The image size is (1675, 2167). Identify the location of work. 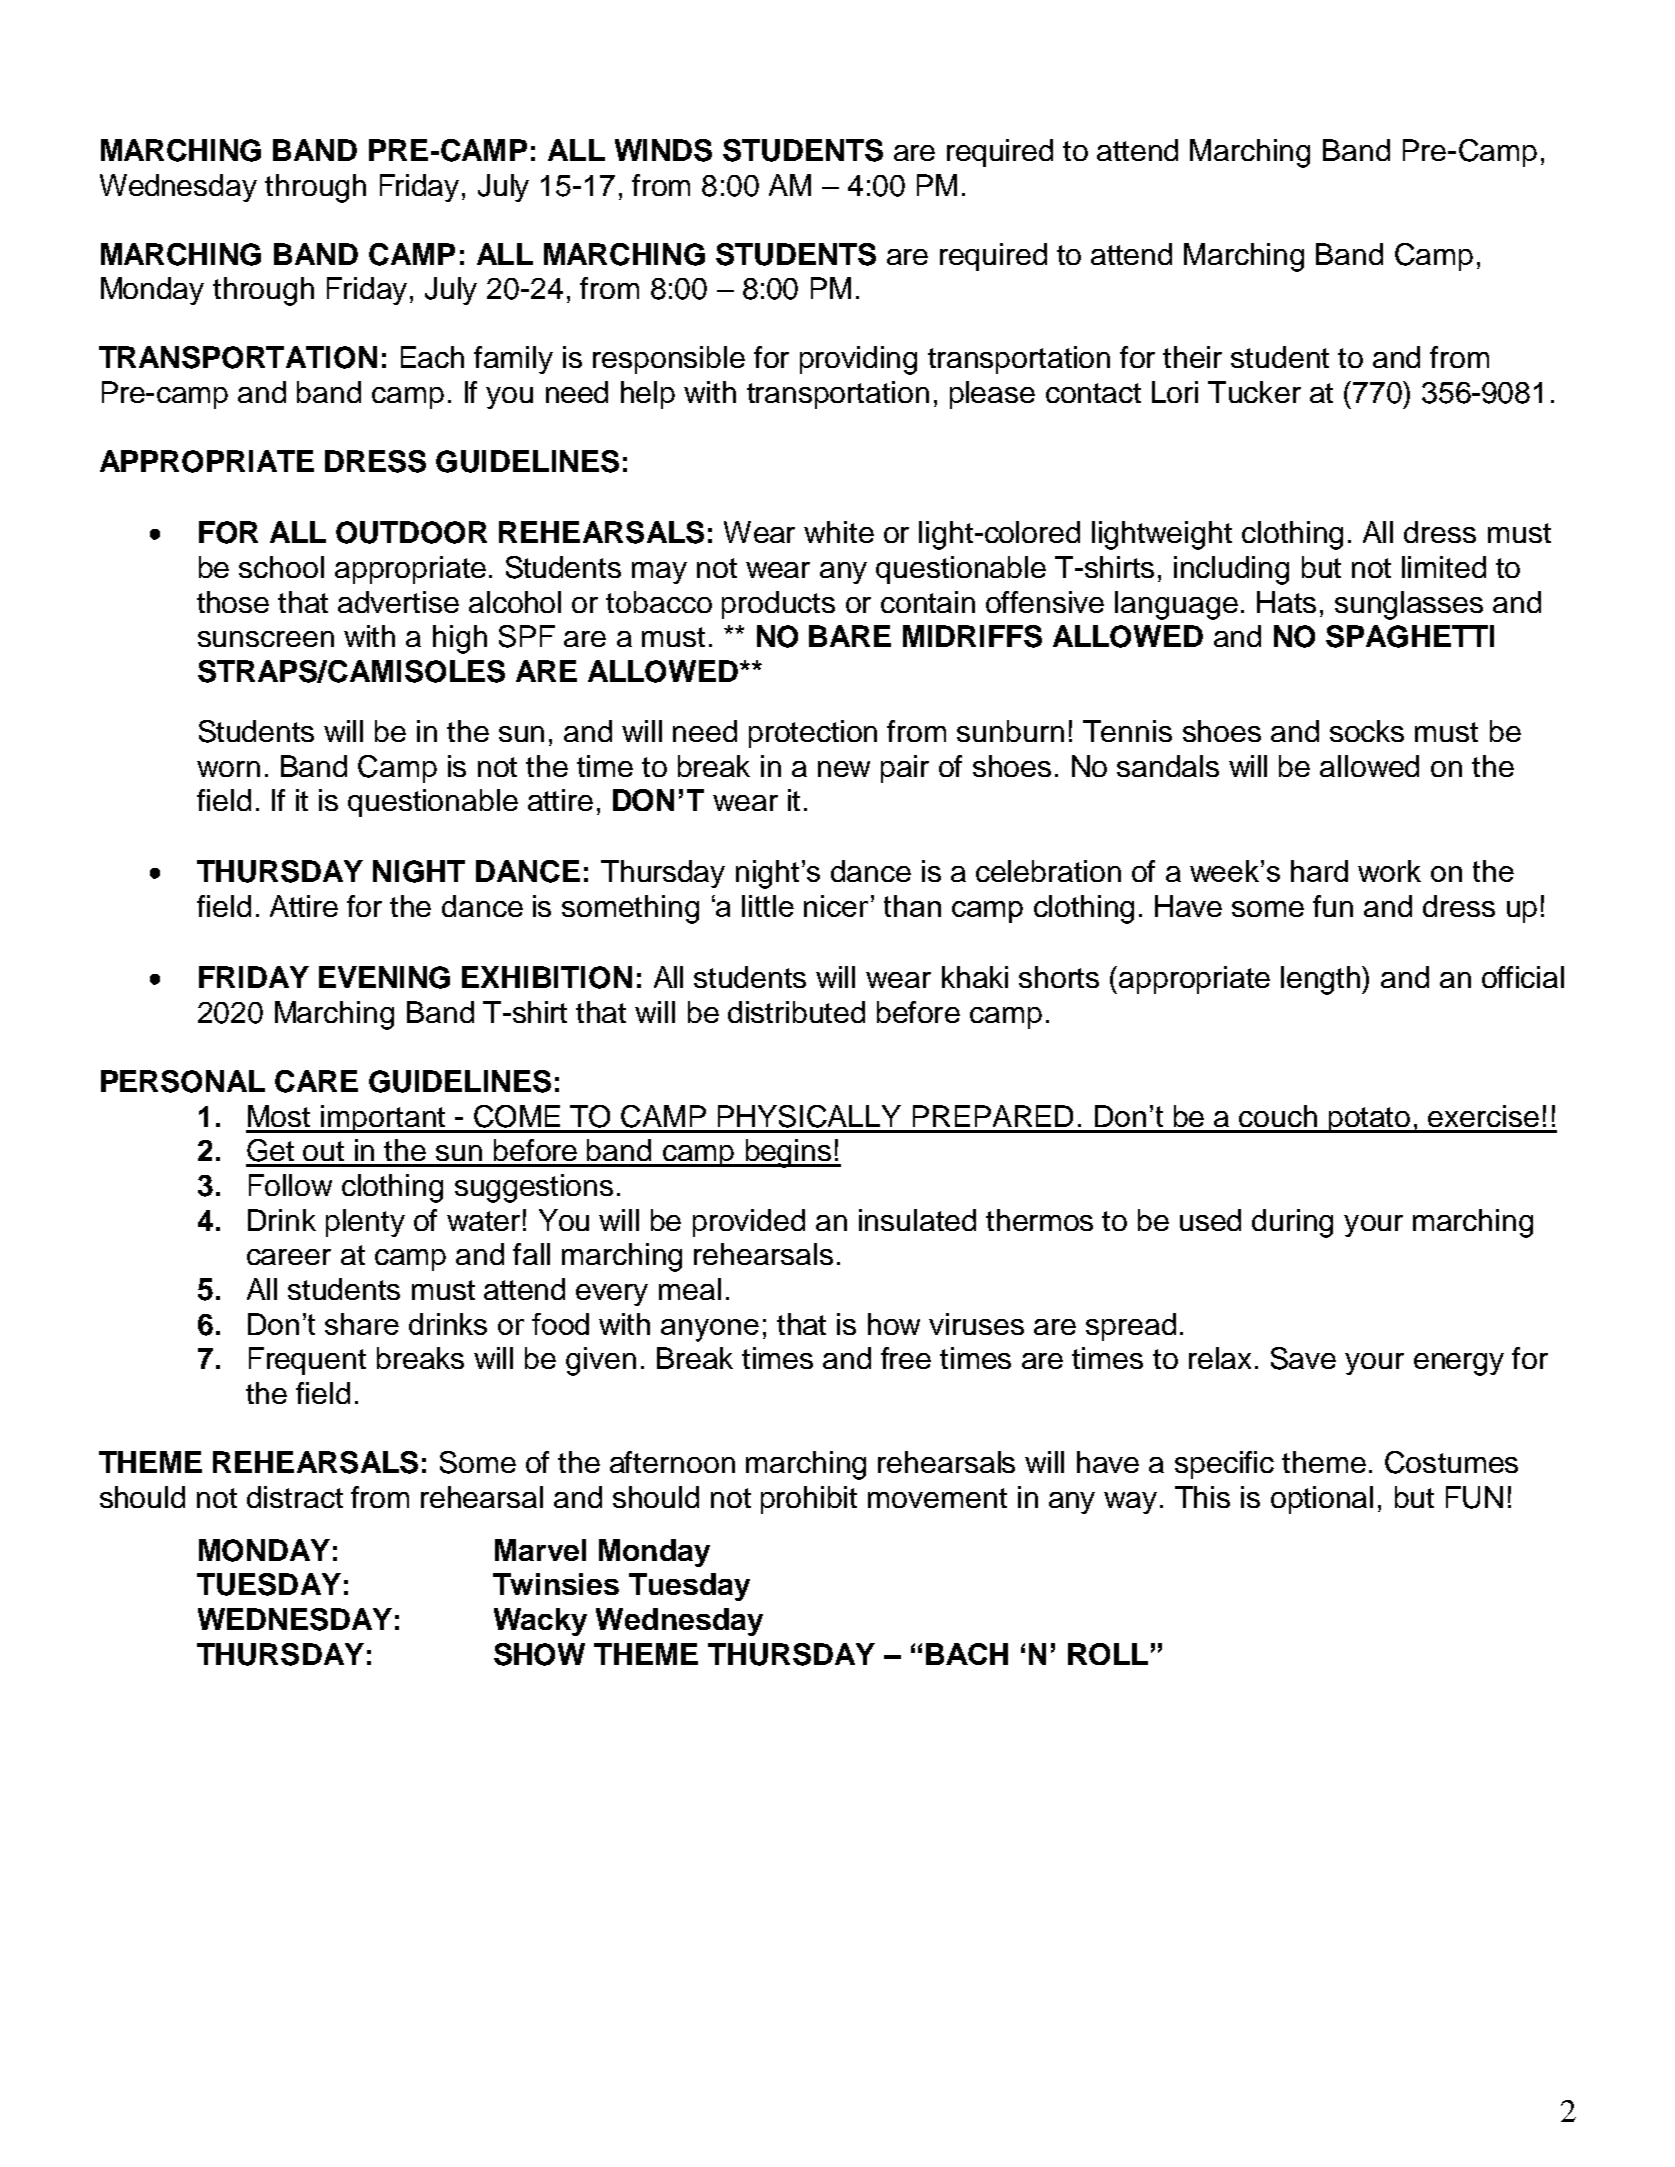
(1389, 871).
